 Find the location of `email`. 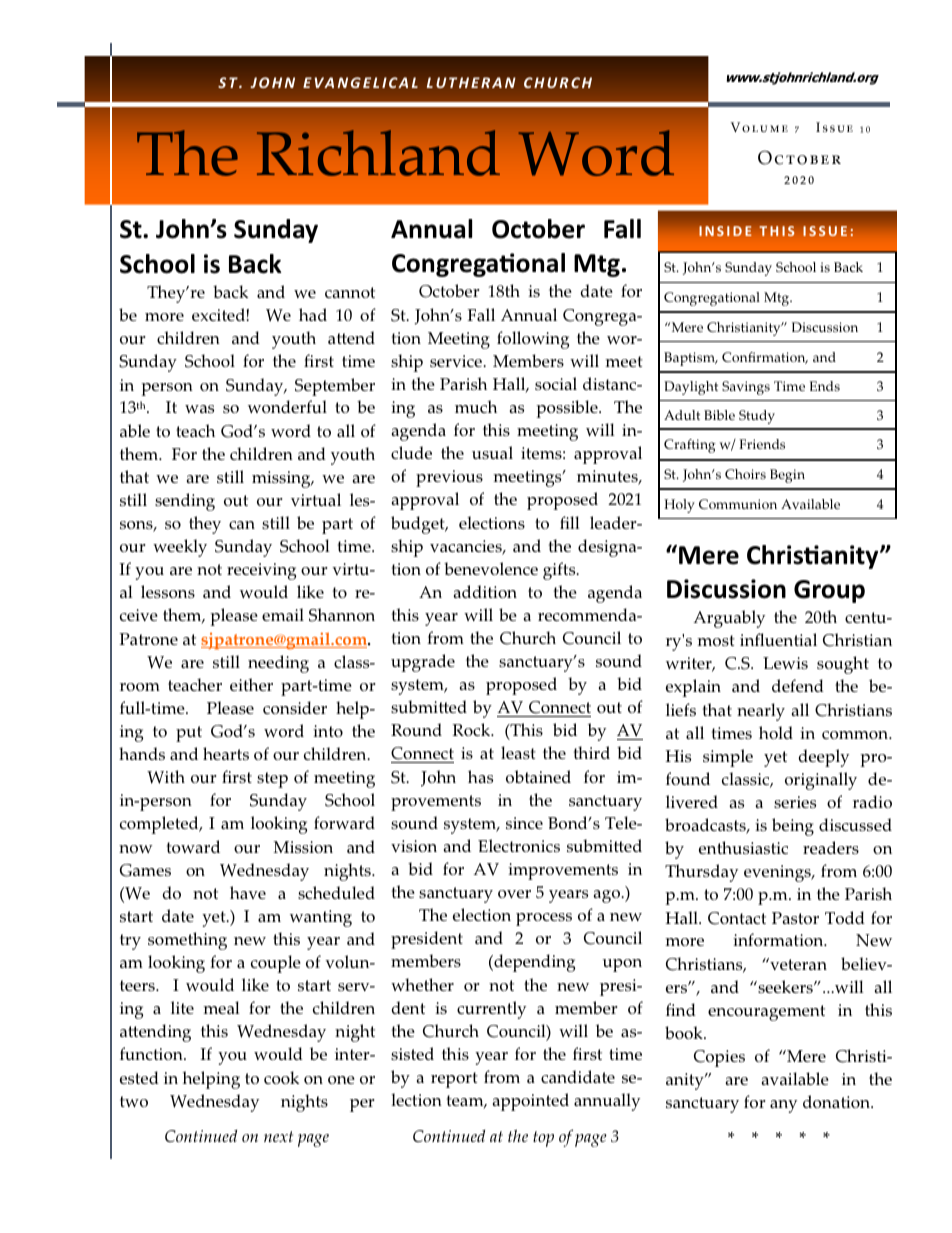

email is located at coordinates (283, 614).
